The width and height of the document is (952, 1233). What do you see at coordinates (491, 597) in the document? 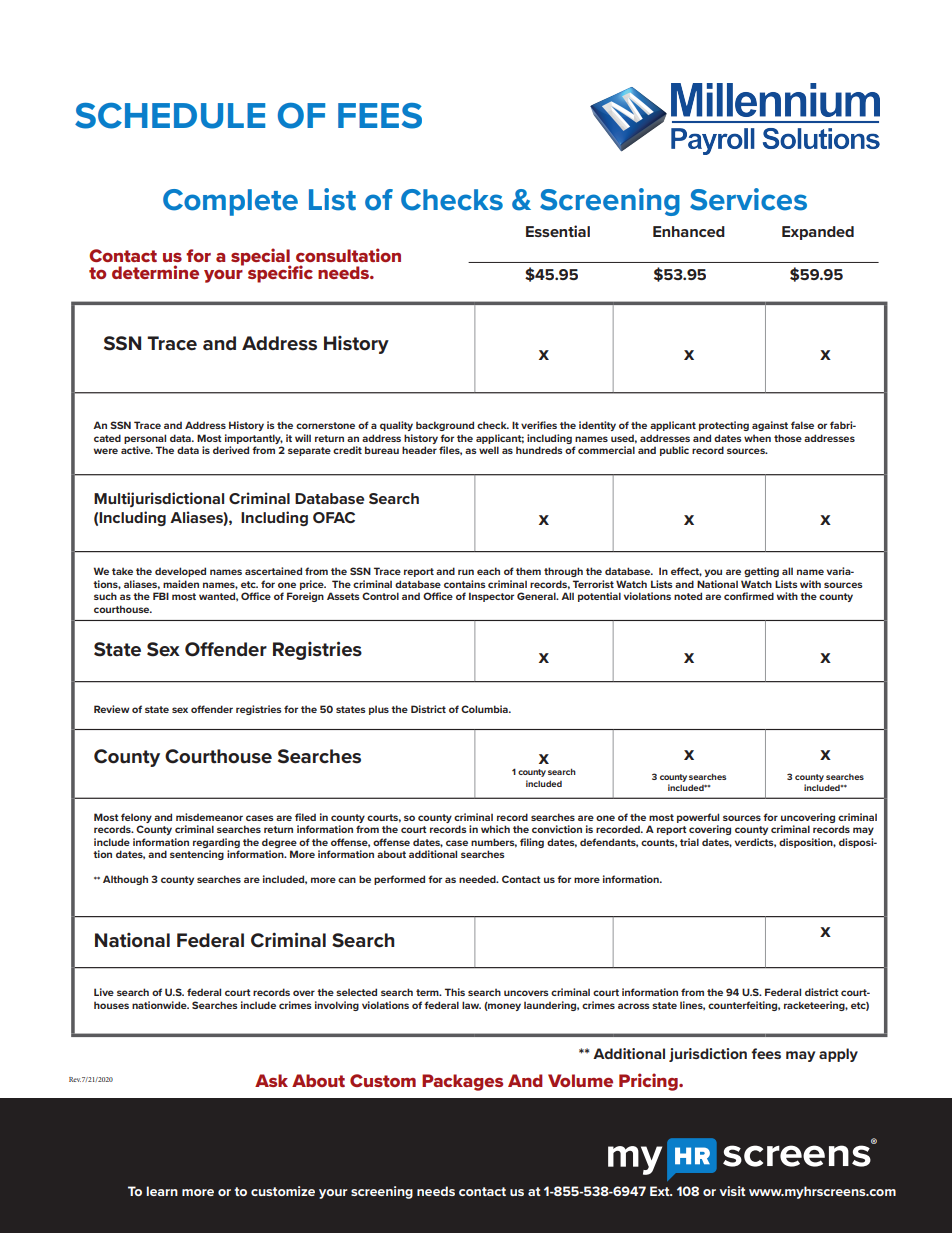
I see `Inspector` at bounding box center [491, 597].
